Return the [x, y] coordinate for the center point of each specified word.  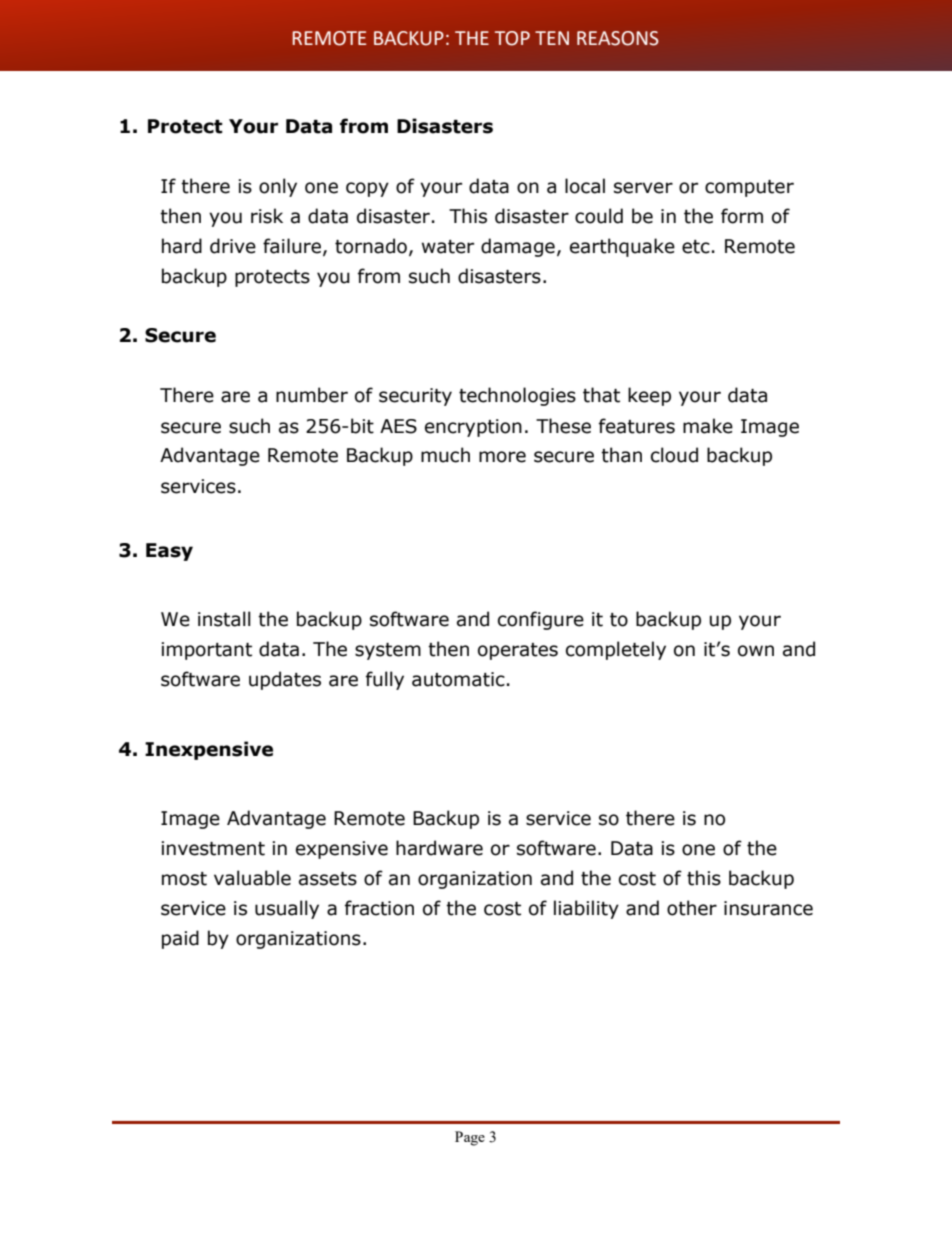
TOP [512, 38]
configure [541, 620]
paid [180, 939]
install [224, 619]
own [756, 651]
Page [470, 1138]
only [278, 187]
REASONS [618, 38]
